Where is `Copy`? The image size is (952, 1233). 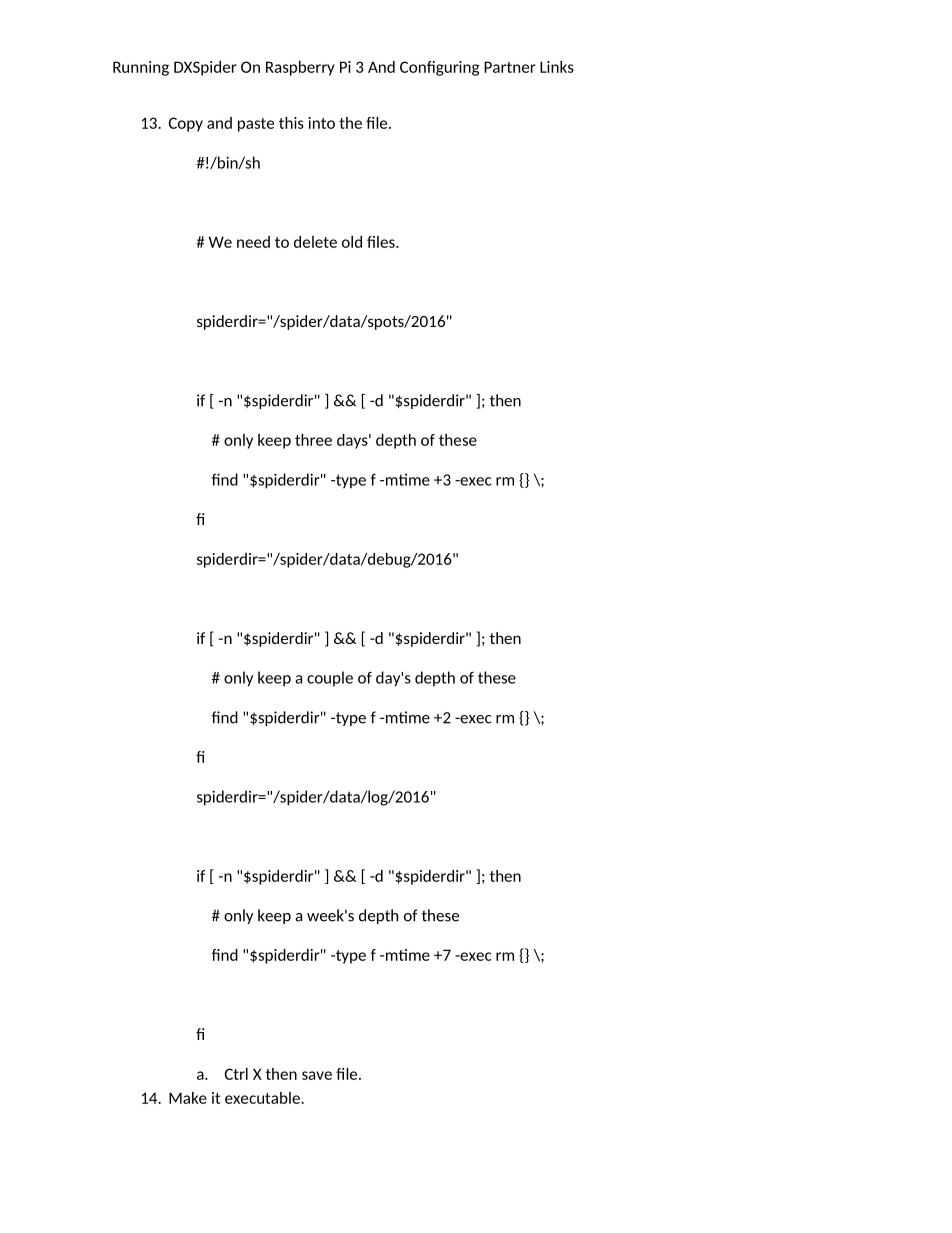
Copy is located at coordinates (186, 124).
